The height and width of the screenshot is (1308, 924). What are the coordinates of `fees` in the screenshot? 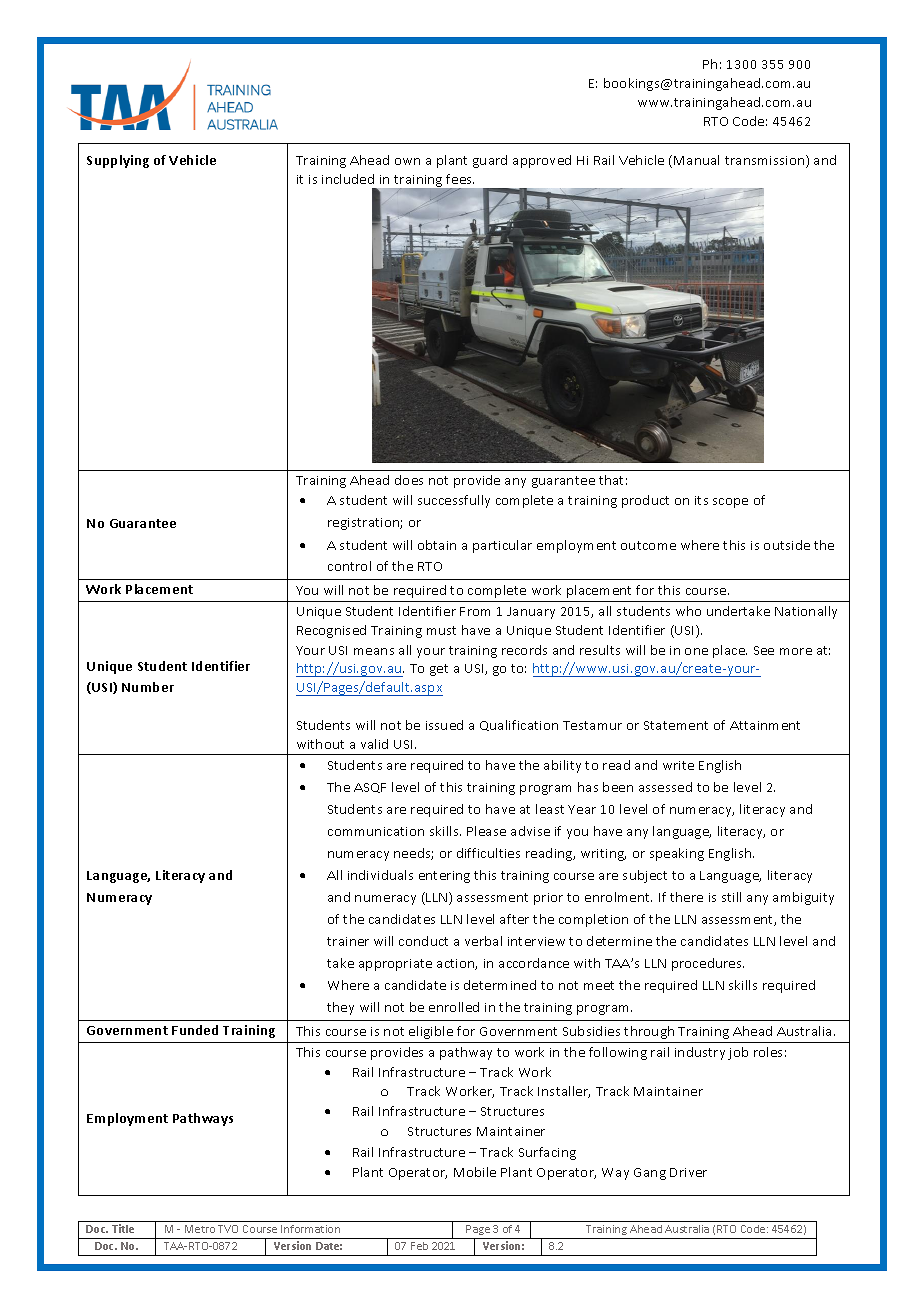 It's located at (460, 179).
